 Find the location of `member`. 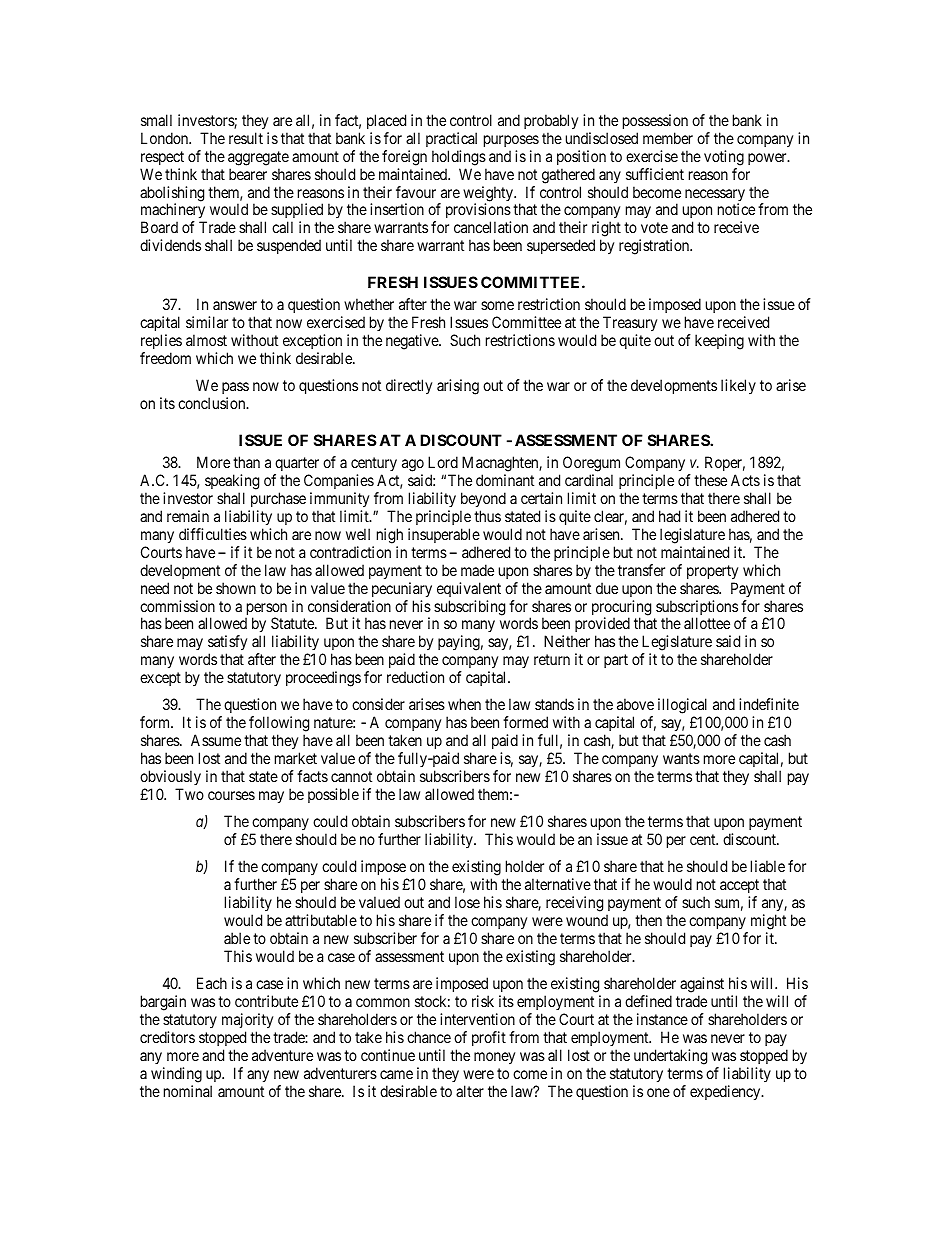

member is located at coordinates (668, 138).
